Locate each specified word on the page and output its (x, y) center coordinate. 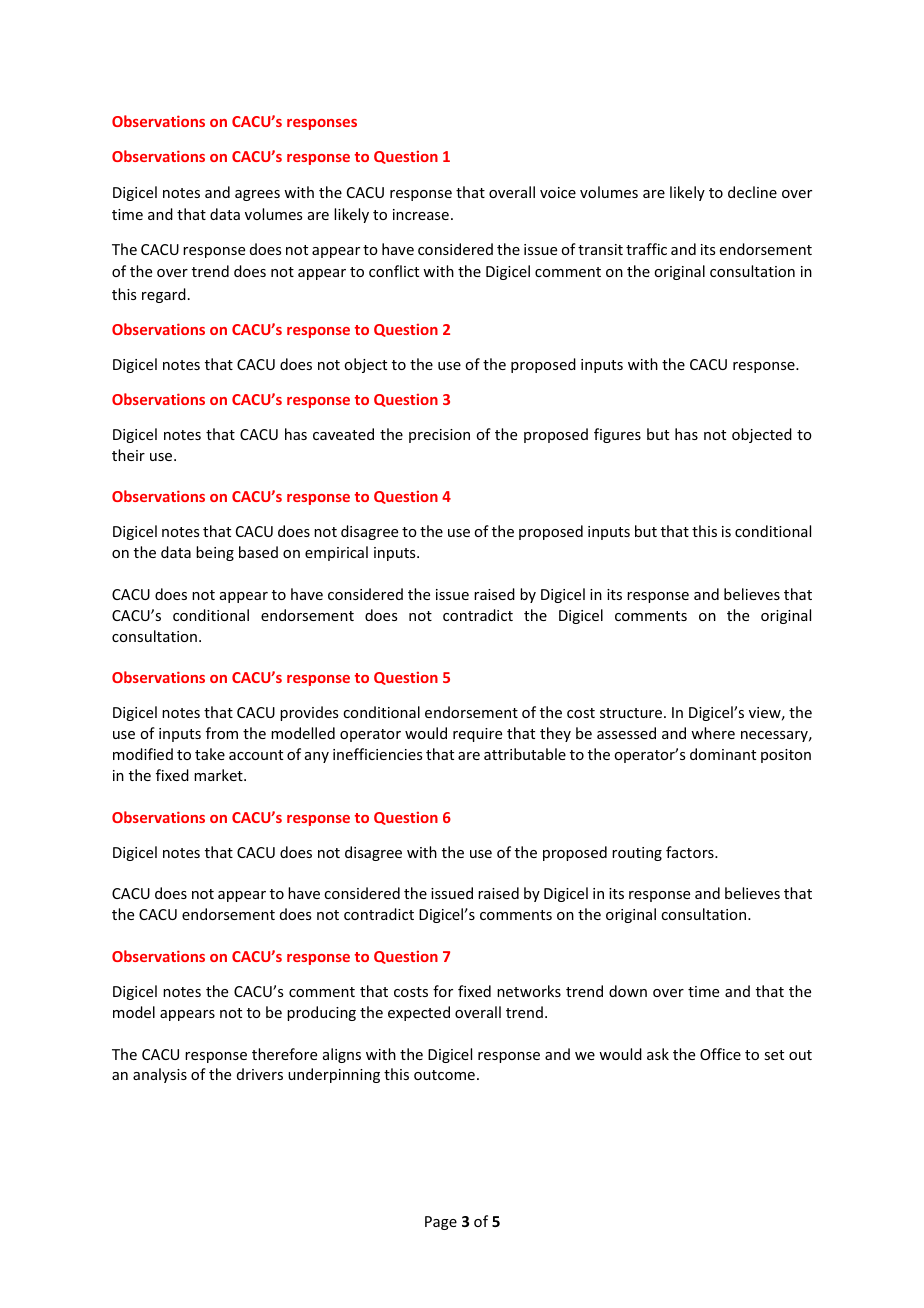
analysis (160, 1075)
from (222, 733)
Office (720, 1054)
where (713, 733)
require (477, 735)
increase (421, 214)
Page (441, 1223)
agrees (257, 195)
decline (752, 192)
